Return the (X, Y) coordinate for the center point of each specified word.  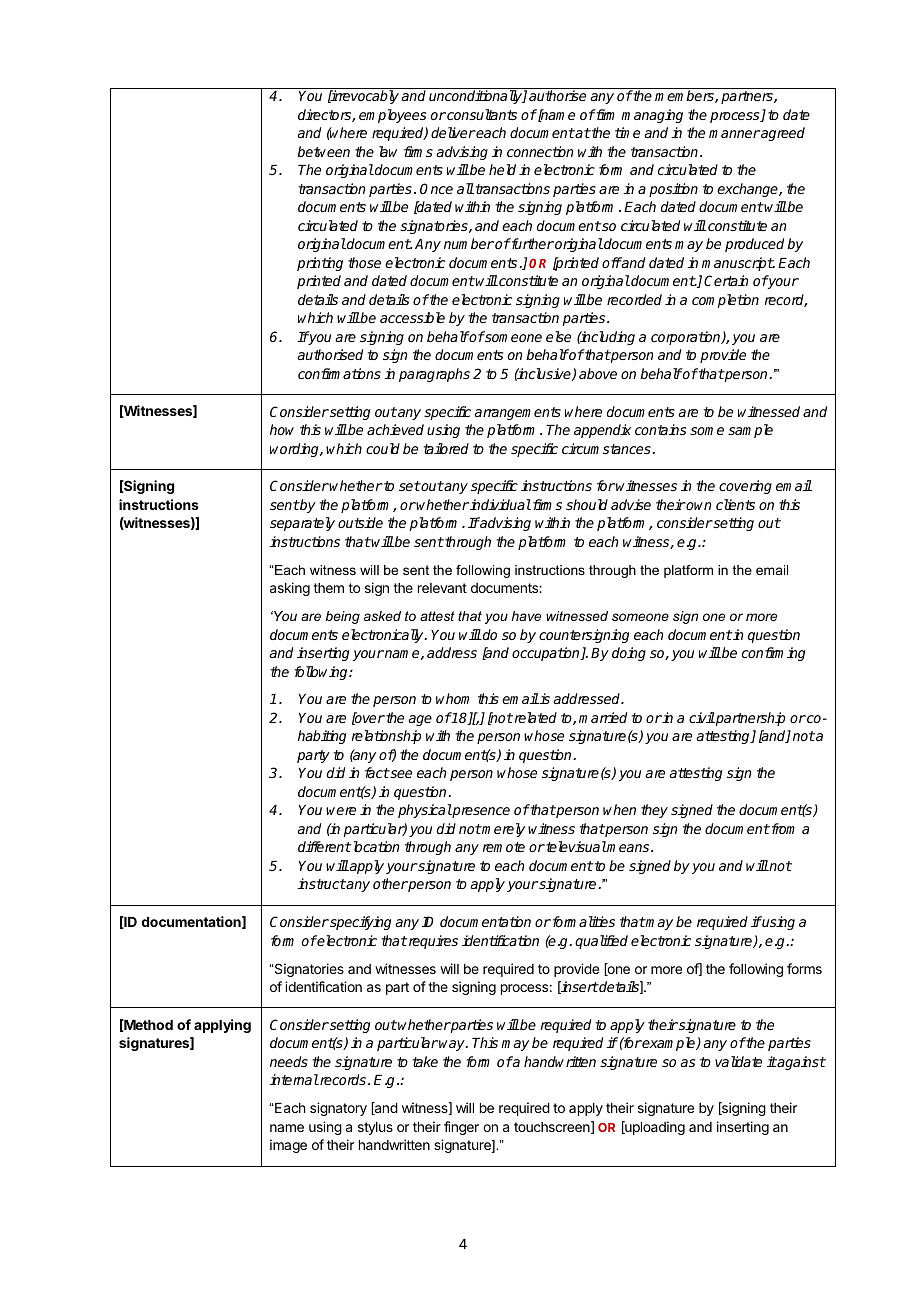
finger (461, 1128)
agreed (782, 134)
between (323, 151)
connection (540, 151)
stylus (375, 1128)
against (801, 1063)
